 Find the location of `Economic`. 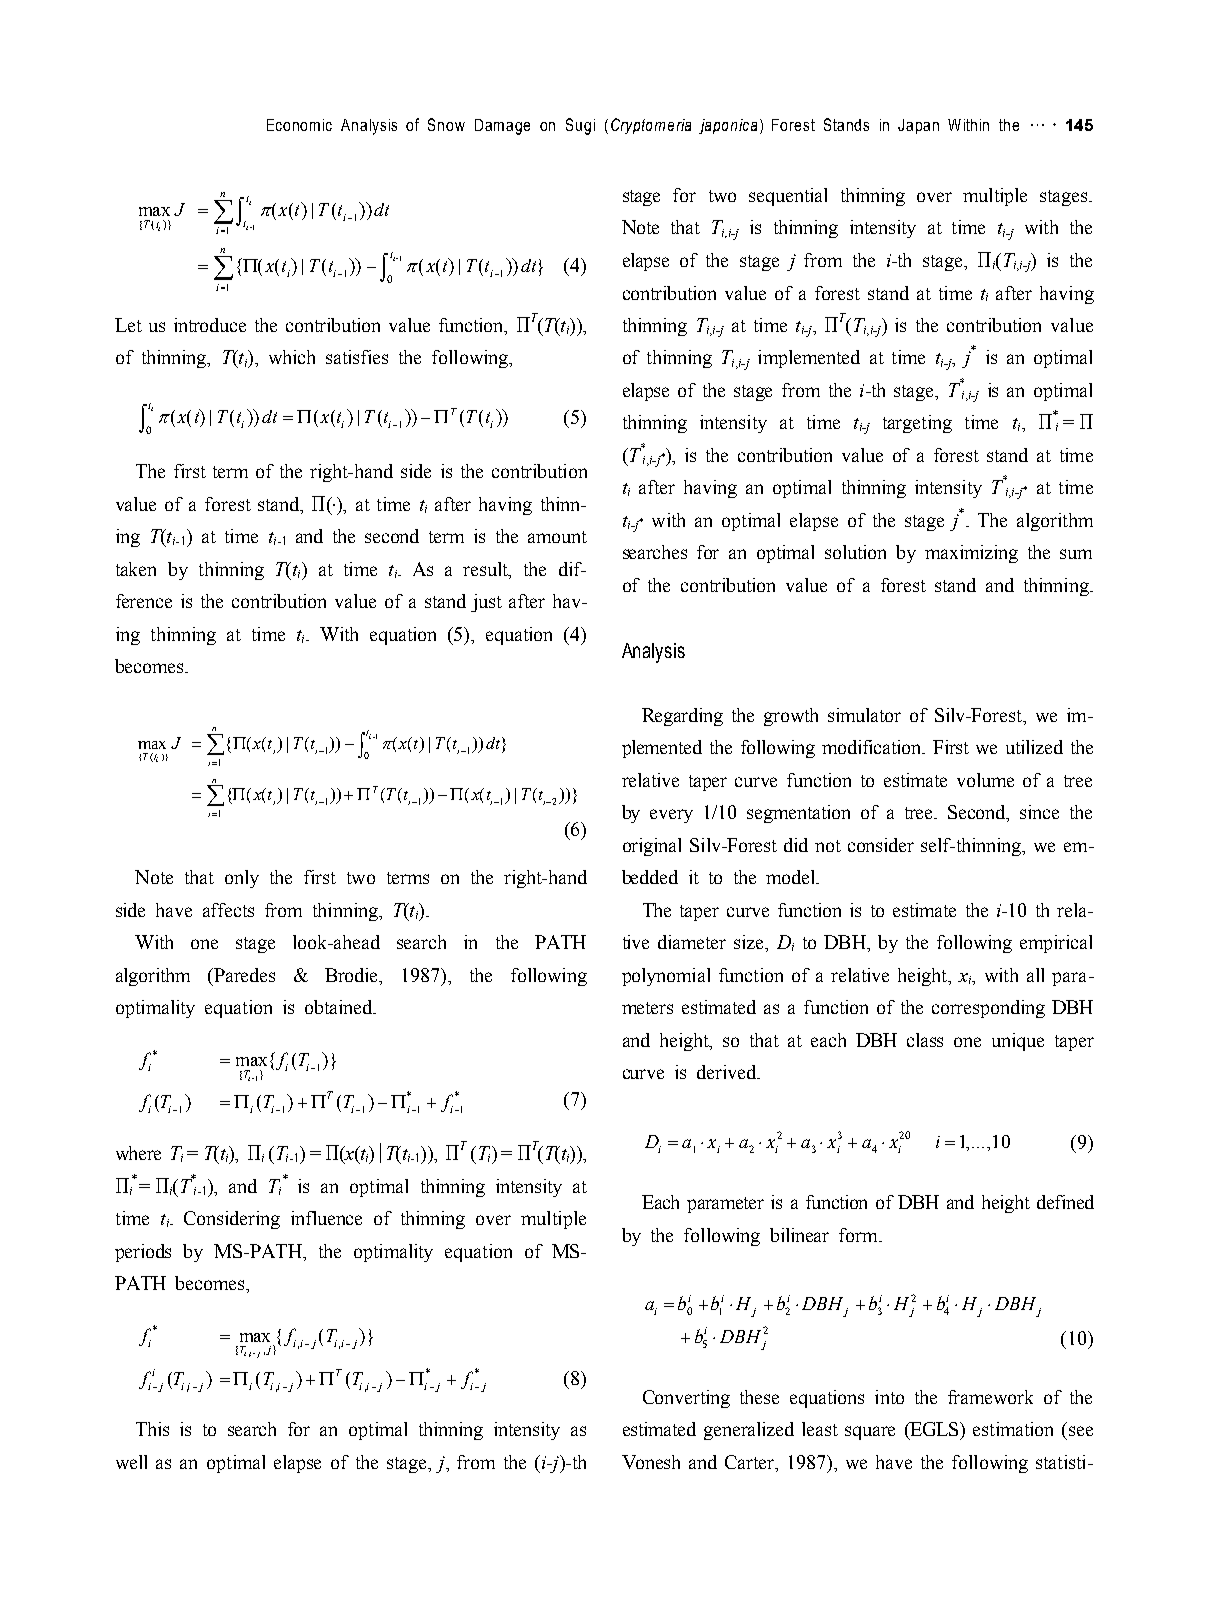

Economic is located at coordinates (299, 125).
